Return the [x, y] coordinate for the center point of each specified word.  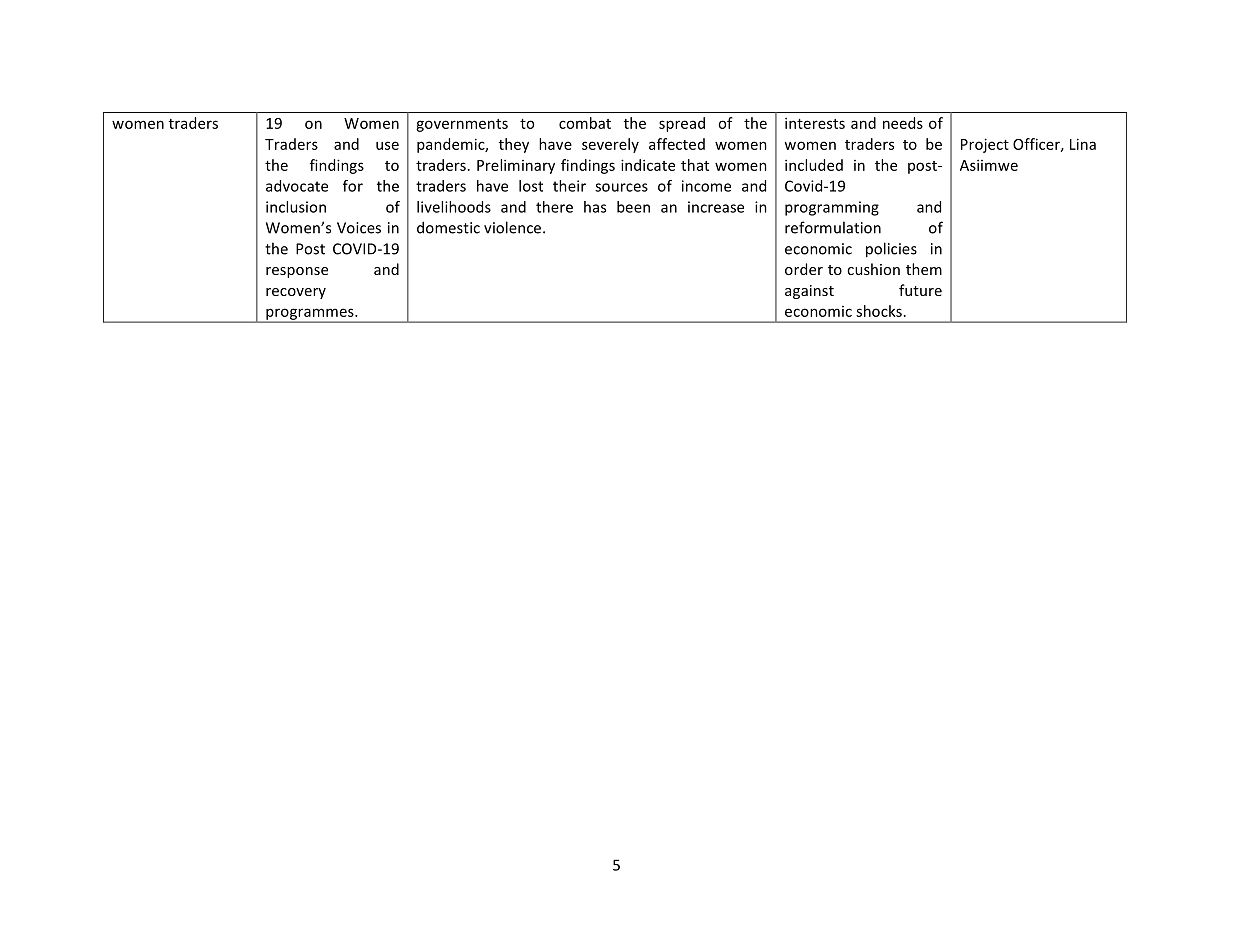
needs [903, 123]
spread [682, 124]
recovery [296, 293]
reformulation [833, 227]
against [809, 292]
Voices [359, 228]
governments [462, 125]
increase [716, 207]
